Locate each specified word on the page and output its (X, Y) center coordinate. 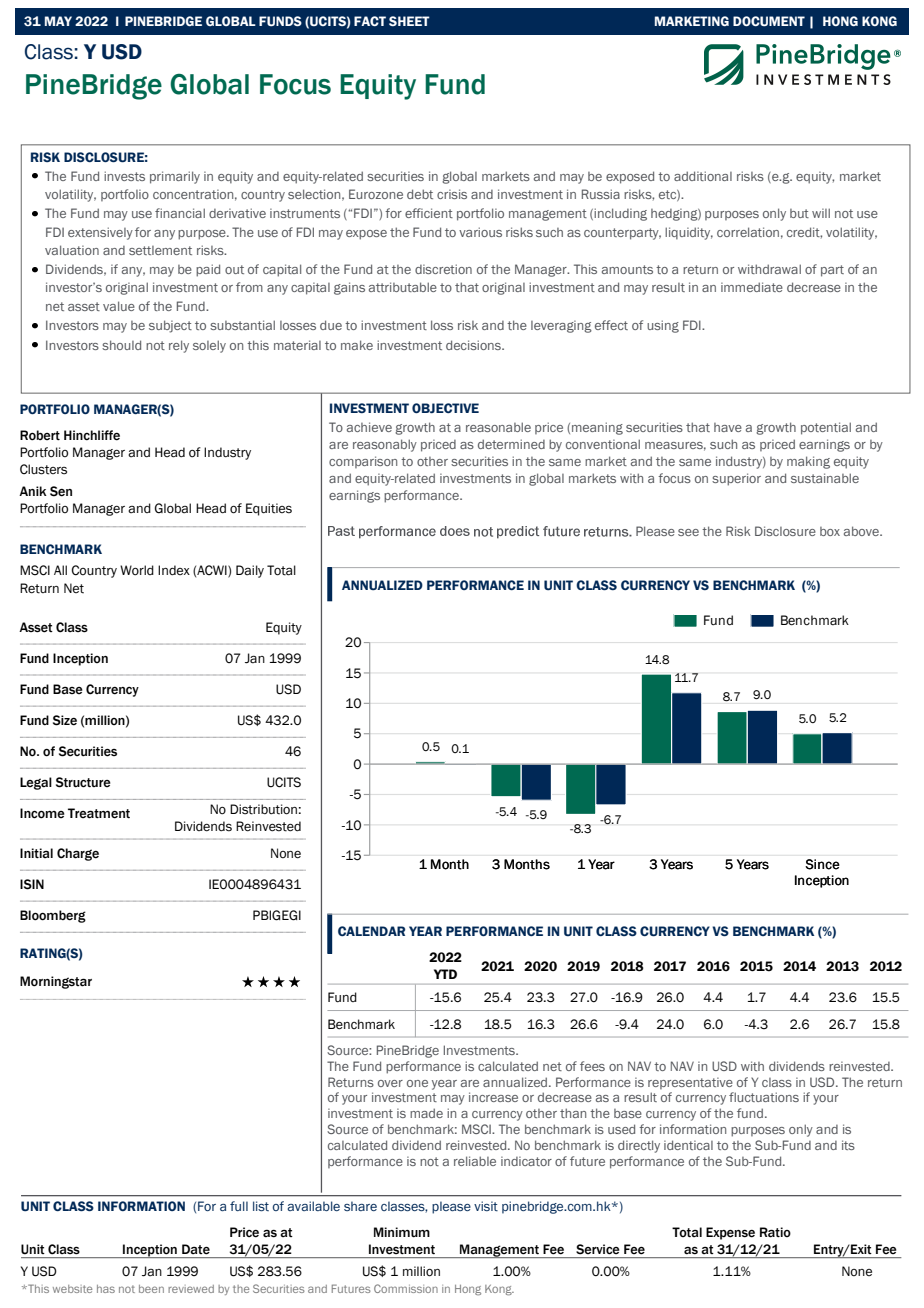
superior (736, 479)
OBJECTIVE (445, 408)
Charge (78, 854)
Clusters (43, 469)
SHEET (409, 21)
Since (822, 864)
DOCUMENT (769, 21)
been (151, 1289)
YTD (445, 974)
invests (124, 176)
